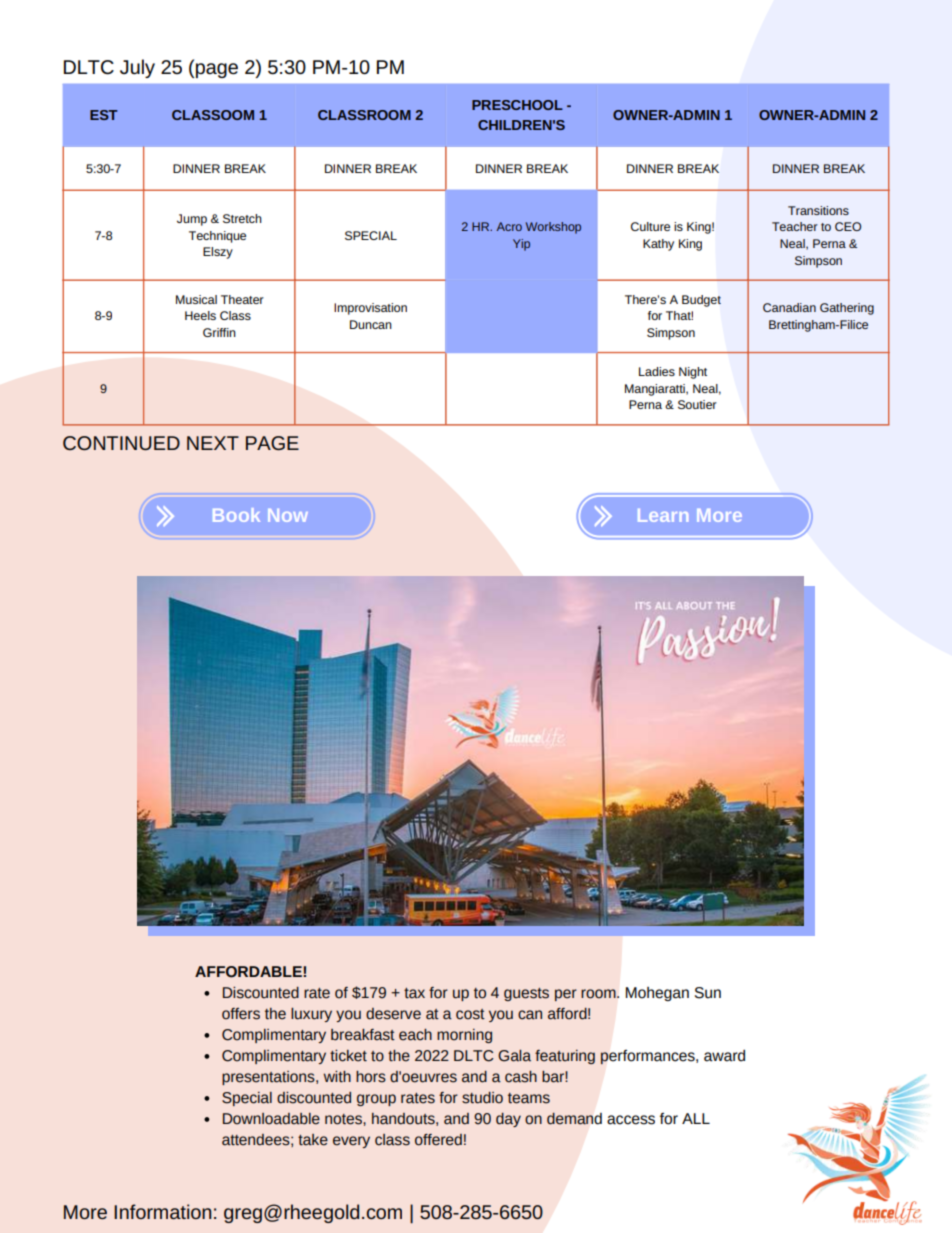  What do you see at coordinates (219, 332) in the document?
I see `Griffin` at bounding box center [219, 332].
